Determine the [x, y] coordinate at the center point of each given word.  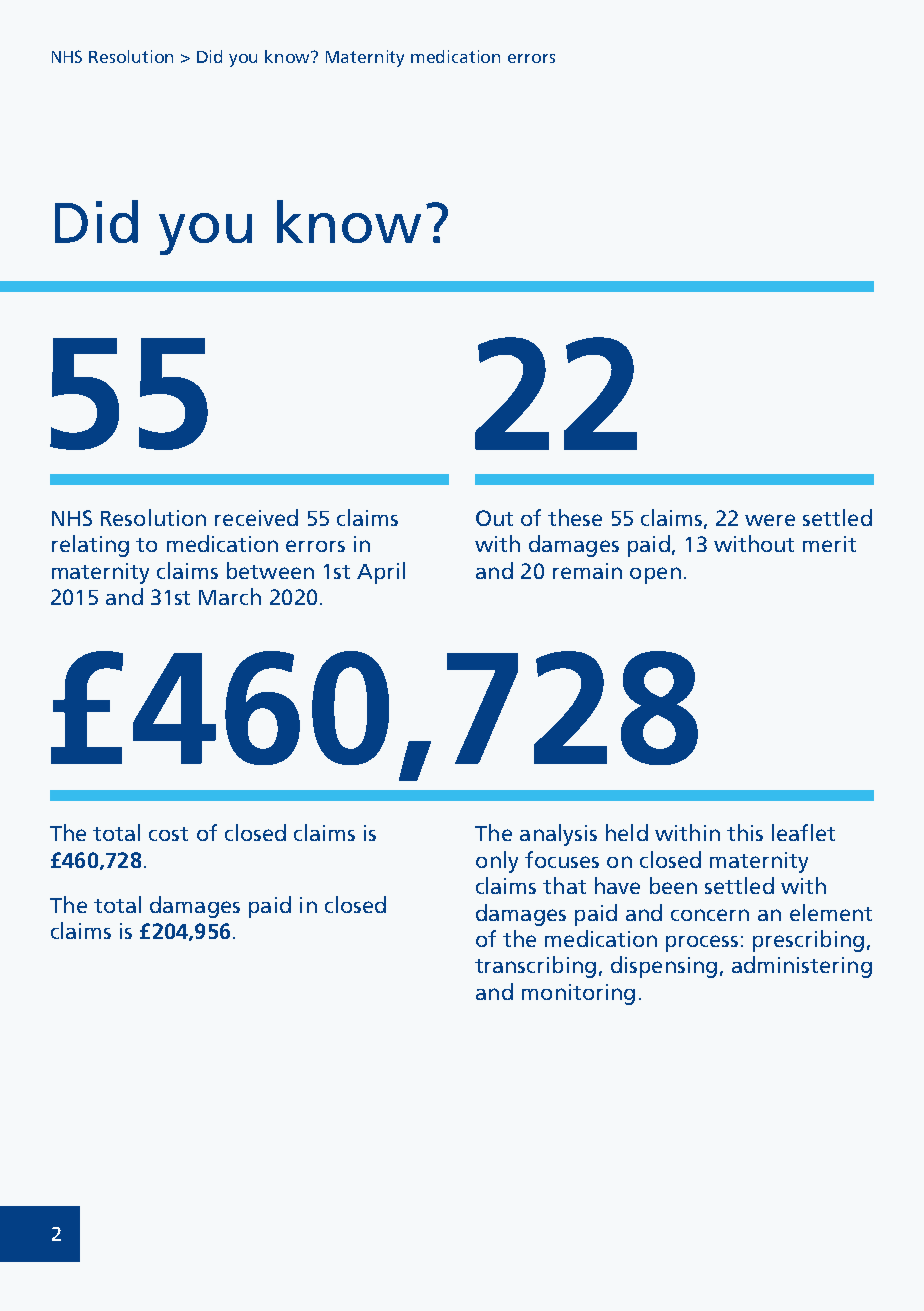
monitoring [578, 994]
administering [802, 967]
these [575, 517]
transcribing [535, 967]
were [770, 520]
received [256, 517]
